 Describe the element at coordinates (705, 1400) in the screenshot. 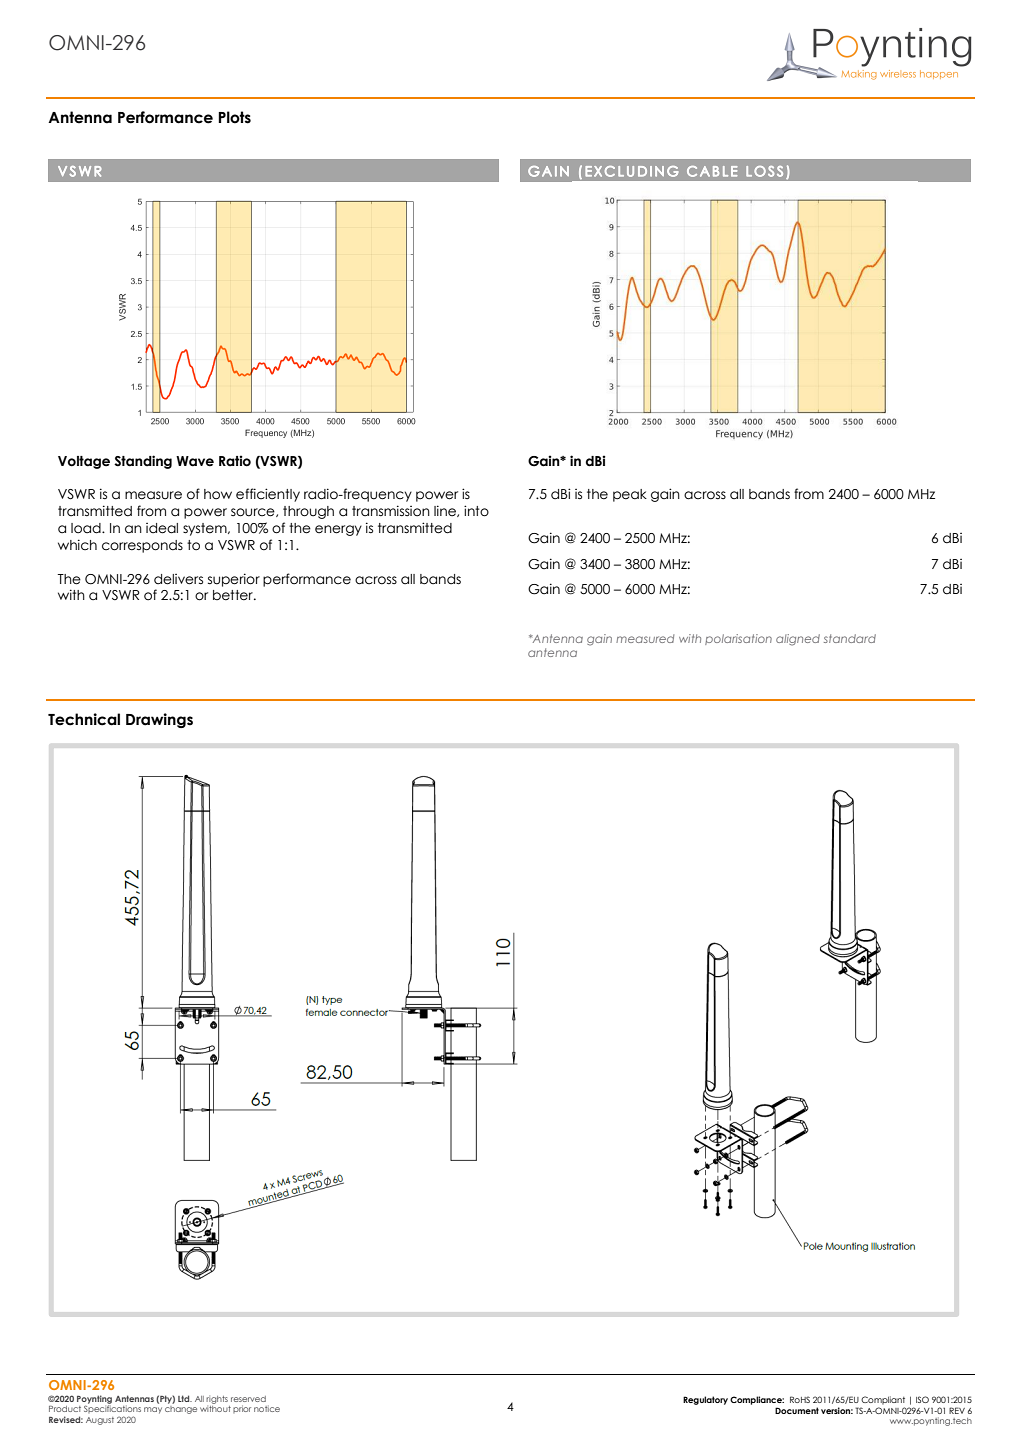

I see `Regulatory` at that location.
